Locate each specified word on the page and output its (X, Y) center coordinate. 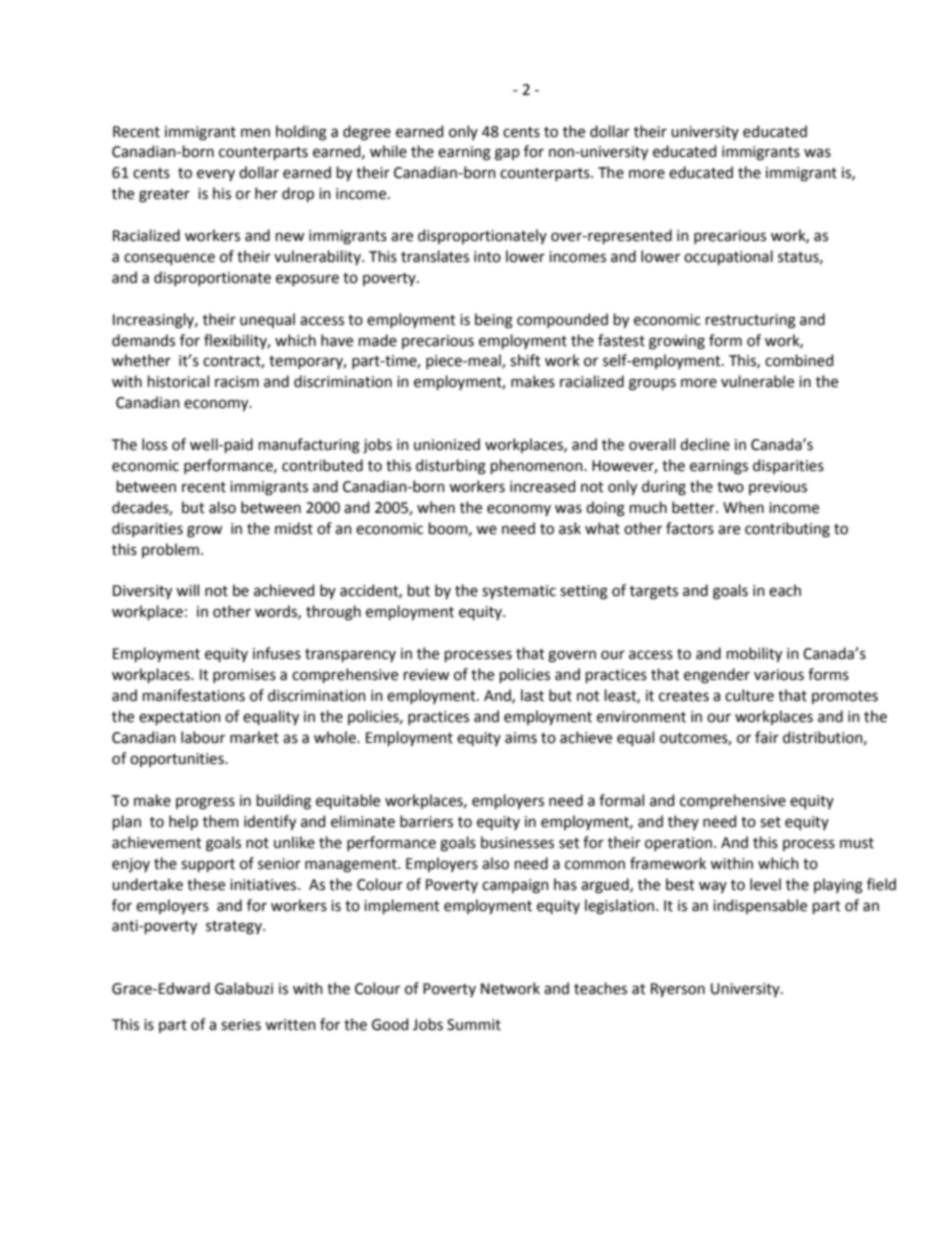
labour (203, 737)
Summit (474, 1025)
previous (778, 488)
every (216, 175)
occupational (728, 257)
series (241, 1025)
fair (767, 737)
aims (521, 738)
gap (507, 154)
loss (154, 444)
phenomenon (538, 466)
